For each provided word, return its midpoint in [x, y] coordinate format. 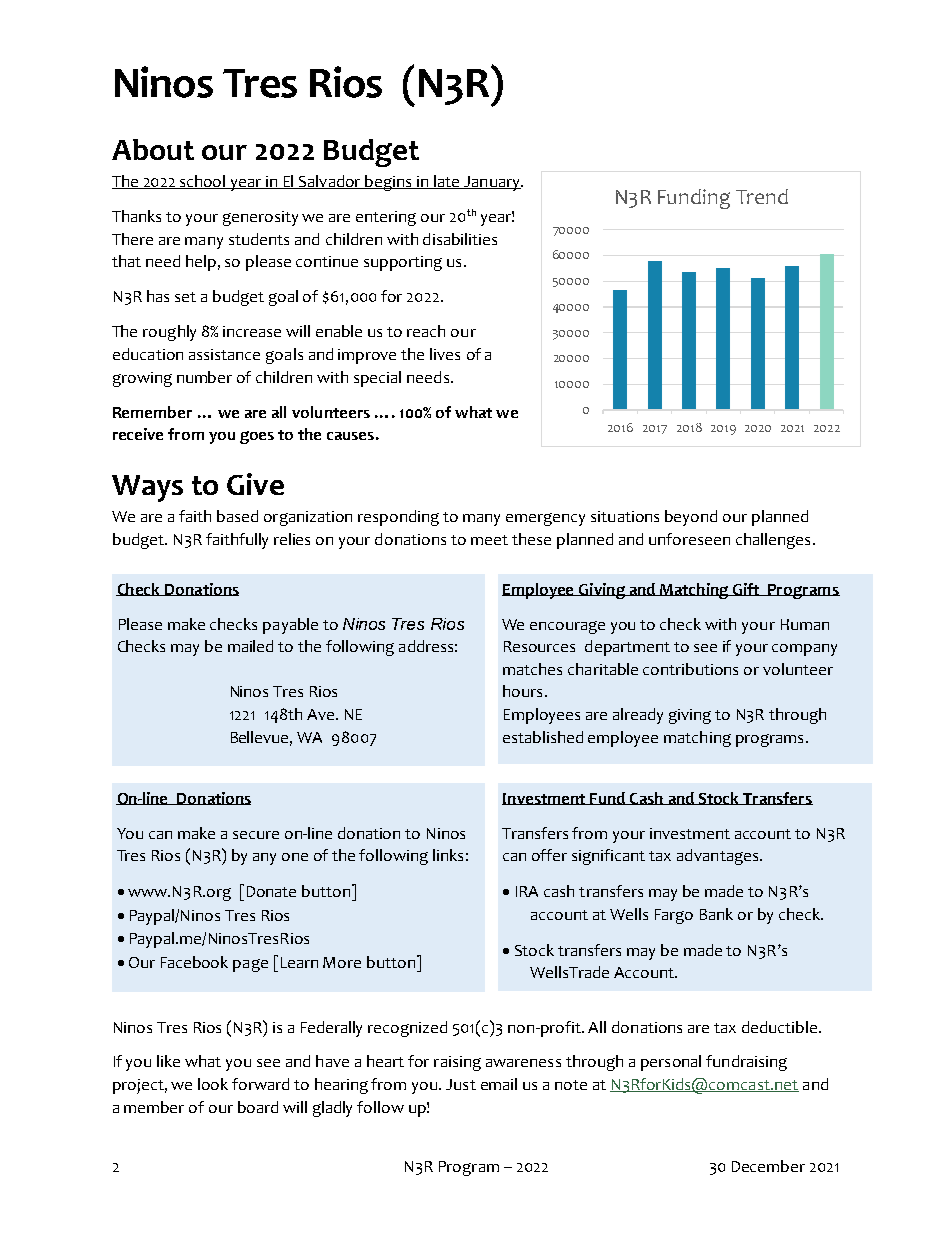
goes [257, 437]
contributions [690, 669]
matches [532, 669]
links [448, 855]
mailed [250, 646]
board [258, 1107]
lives [445, 354]
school [203, 182]
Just [461, 1084]
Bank [716, 914]
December [768, 1166]
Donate [271, 891]
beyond [691, 518]
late [447, 182]
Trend [762, 196]
